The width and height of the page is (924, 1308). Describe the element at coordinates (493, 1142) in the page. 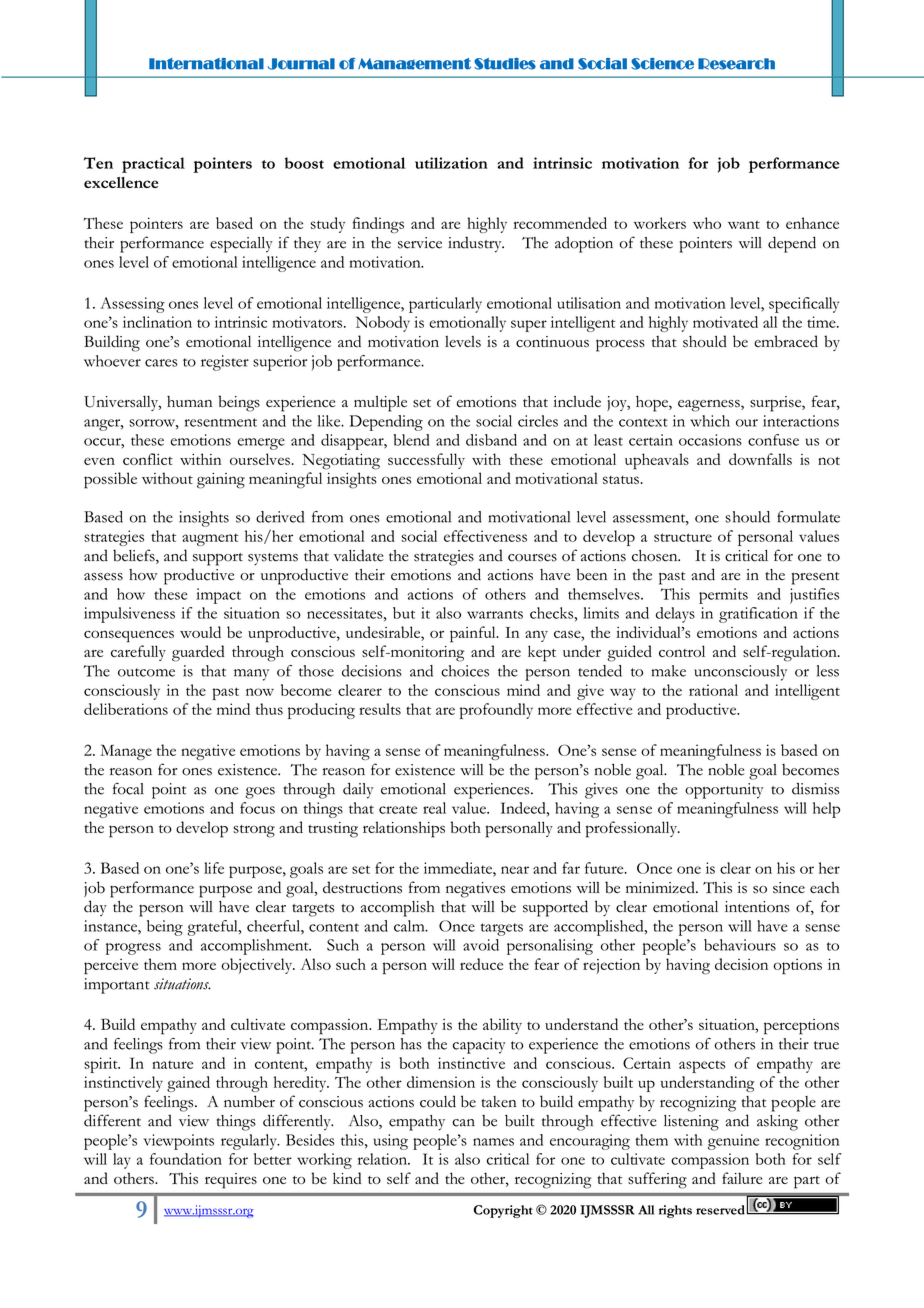

I see `names` at that location.
